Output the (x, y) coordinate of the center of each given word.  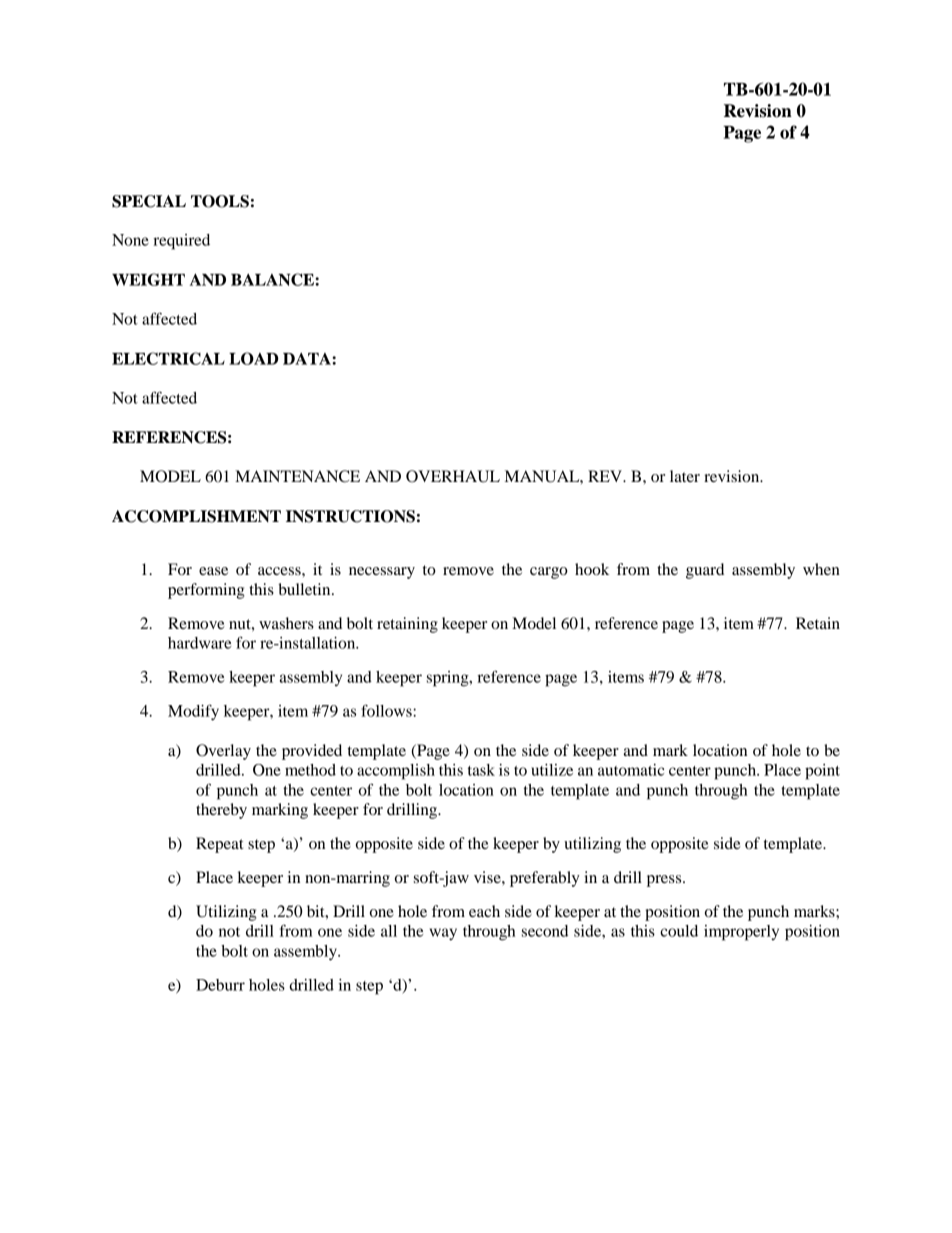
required (181, 242)
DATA (308, 358)
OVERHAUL (453, 476)
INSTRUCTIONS (350, 516)
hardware (199, 643)
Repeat (219, 845)
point (822, 772)
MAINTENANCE (297, 476)
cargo (549, 573)
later (685, 476)
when (821, 569)
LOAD (254, 358)
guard (705, 571)
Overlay (223, 752)
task (481, 770)
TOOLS (220, 201)
